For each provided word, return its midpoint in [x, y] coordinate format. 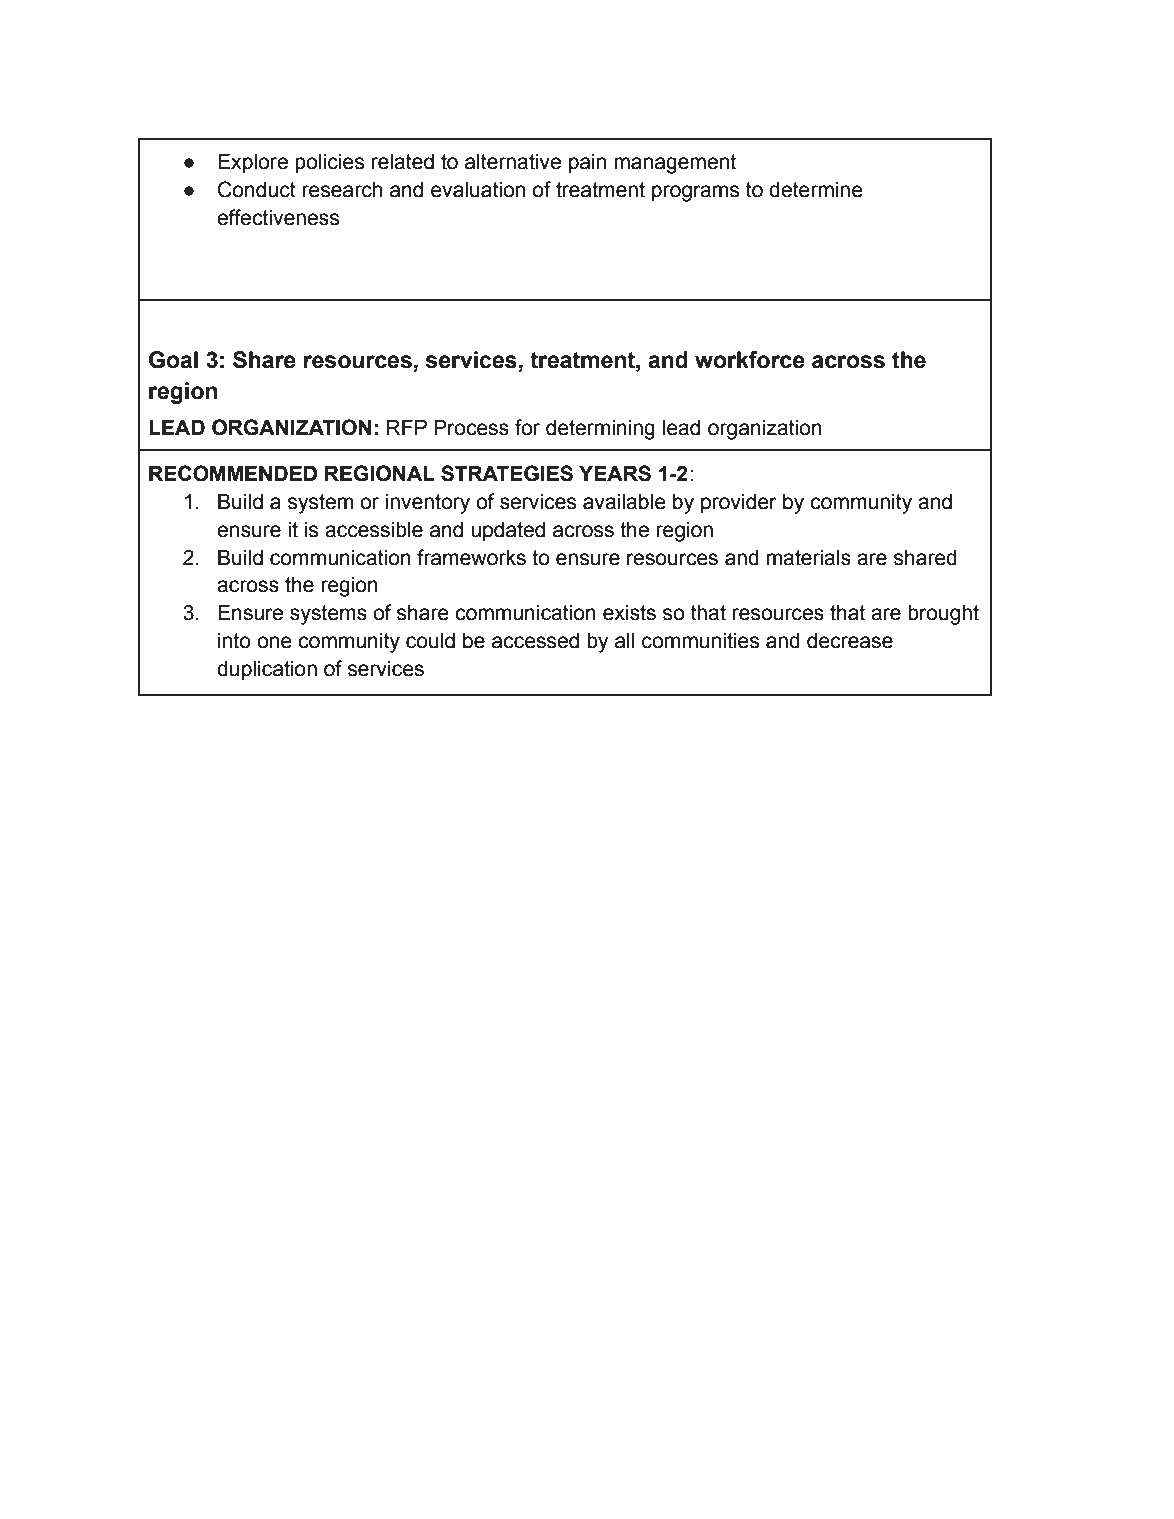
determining [600, 430]
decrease [850, 641]
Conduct [257, 189]
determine [816, 190]
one [274, 642]
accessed [535, 641]
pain [587, 164]
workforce [750, 360]
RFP [407, 427]
